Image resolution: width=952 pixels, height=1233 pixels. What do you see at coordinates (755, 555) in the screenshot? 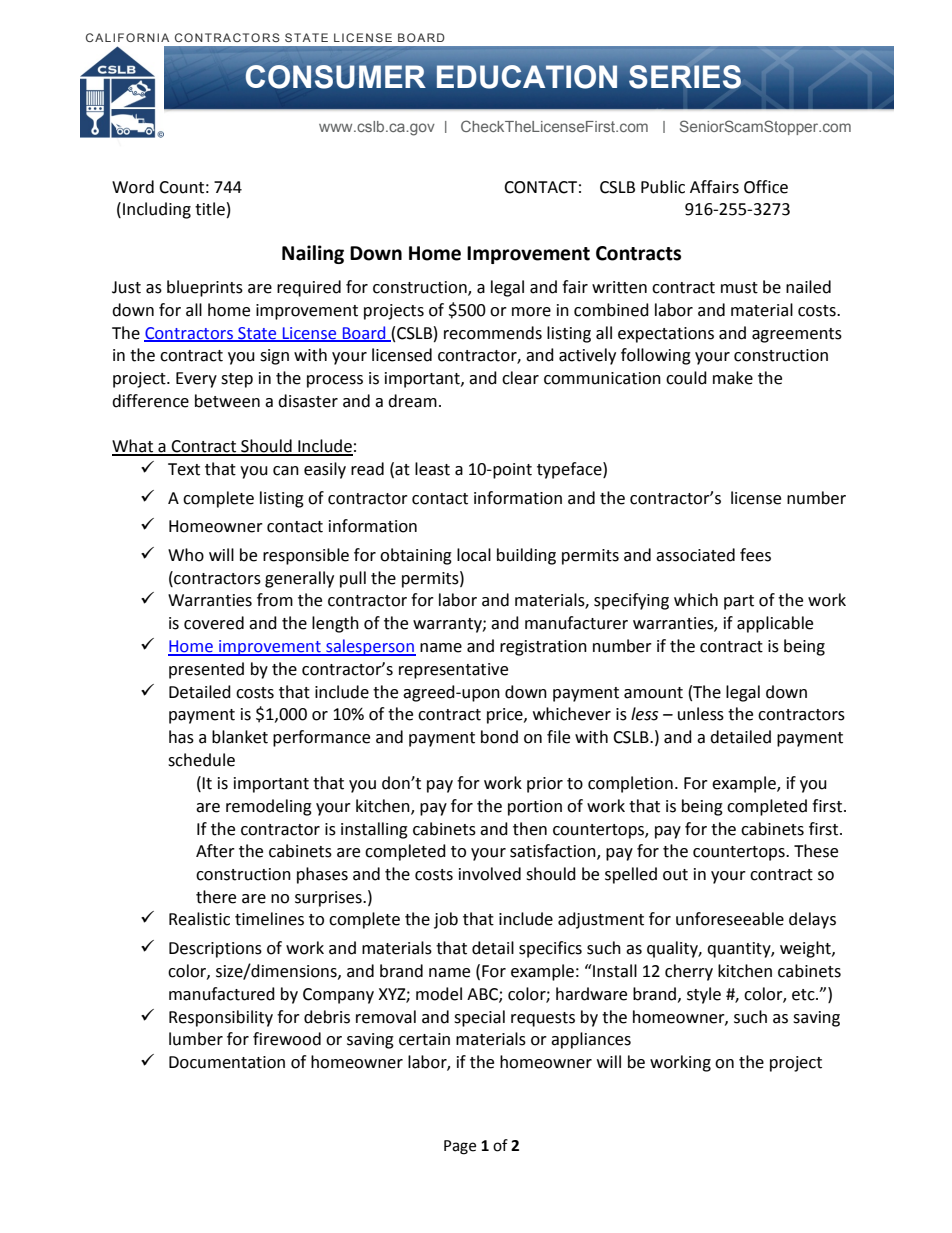
I see `fees` at bounding box center [755, 555].
